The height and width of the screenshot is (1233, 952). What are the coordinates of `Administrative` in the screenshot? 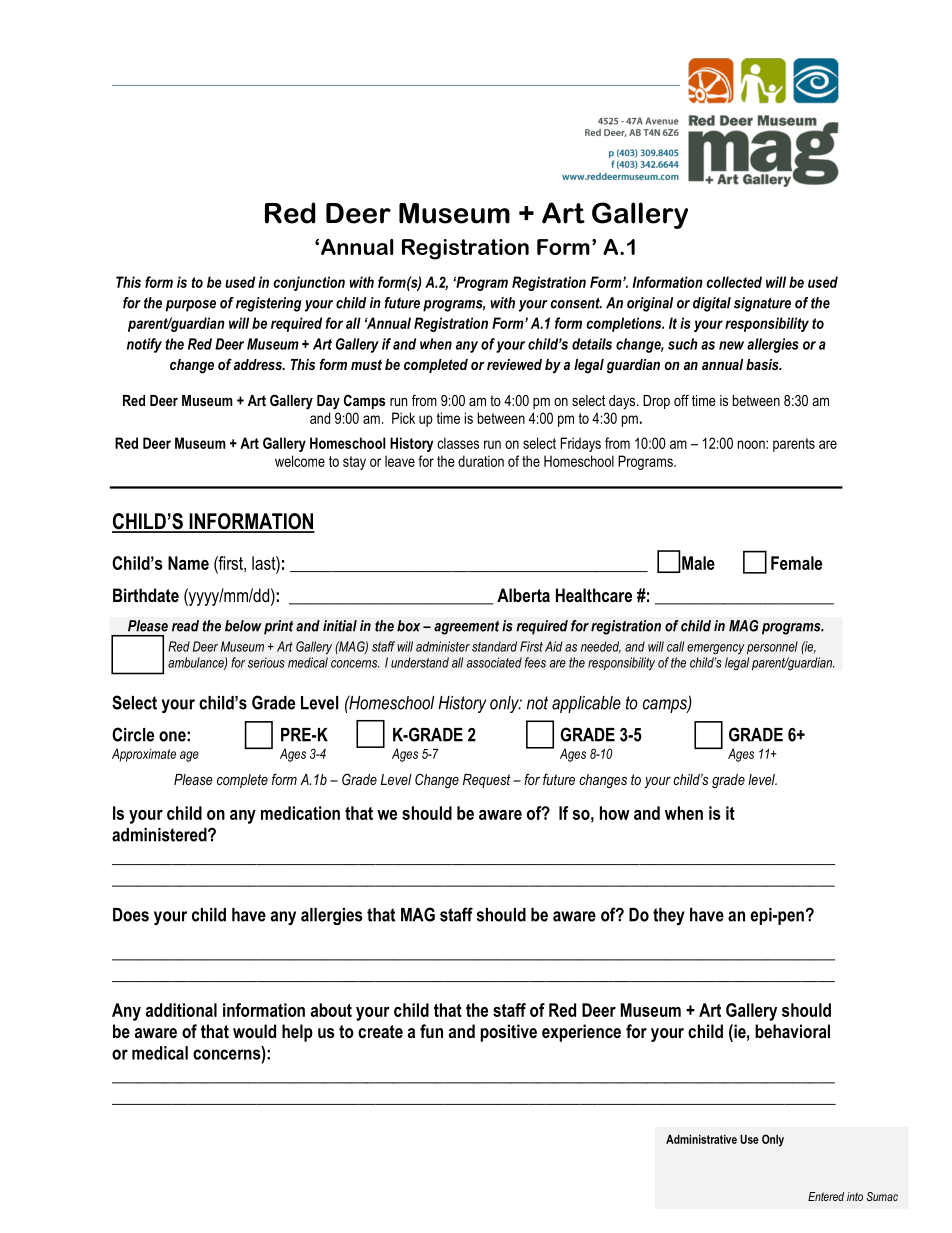 It's located at (701, 1139).
